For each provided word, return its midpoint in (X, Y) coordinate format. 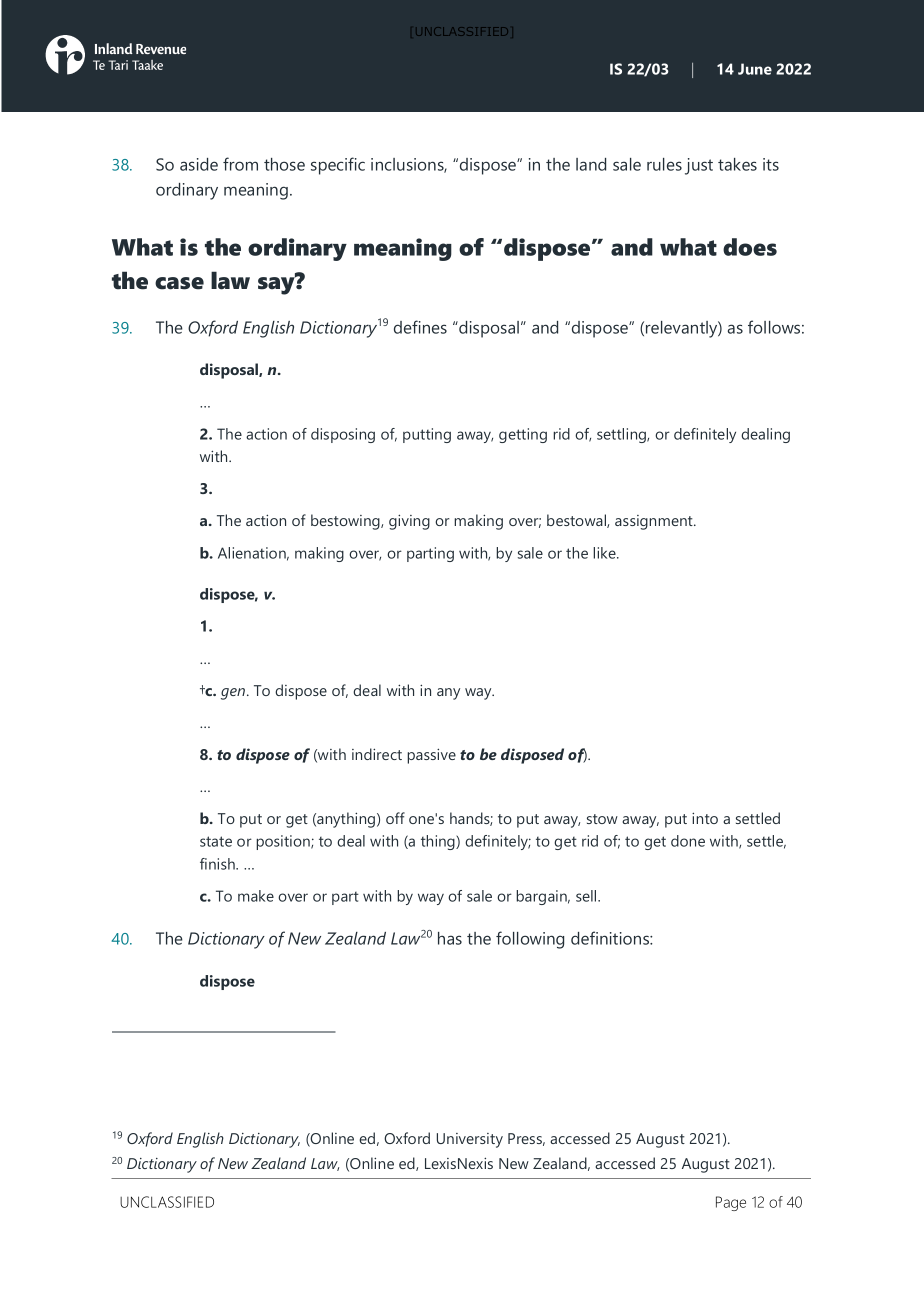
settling (623, 435)
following (530, 940)
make (256, 896)
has (450, 938)
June (755, 69)
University (470, 1140)
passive (431, 756)
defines (420, 327)
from (240, 164)
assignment (655, 522)
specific (338, 166)
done (688, 841)
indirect (377, 754)
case (179, 283)
